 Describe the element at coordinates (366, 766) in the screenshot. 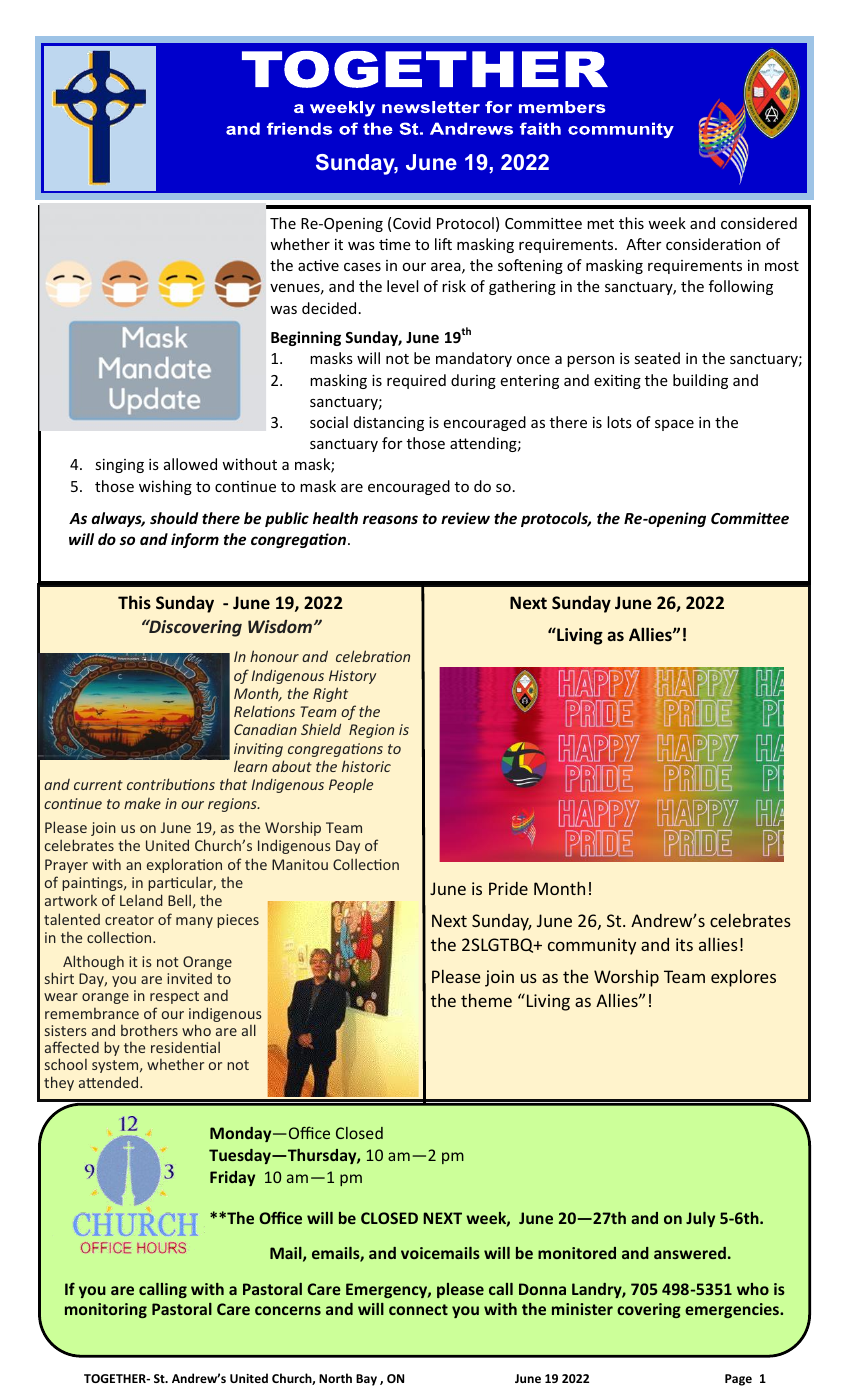

I see `historic` at that location.
